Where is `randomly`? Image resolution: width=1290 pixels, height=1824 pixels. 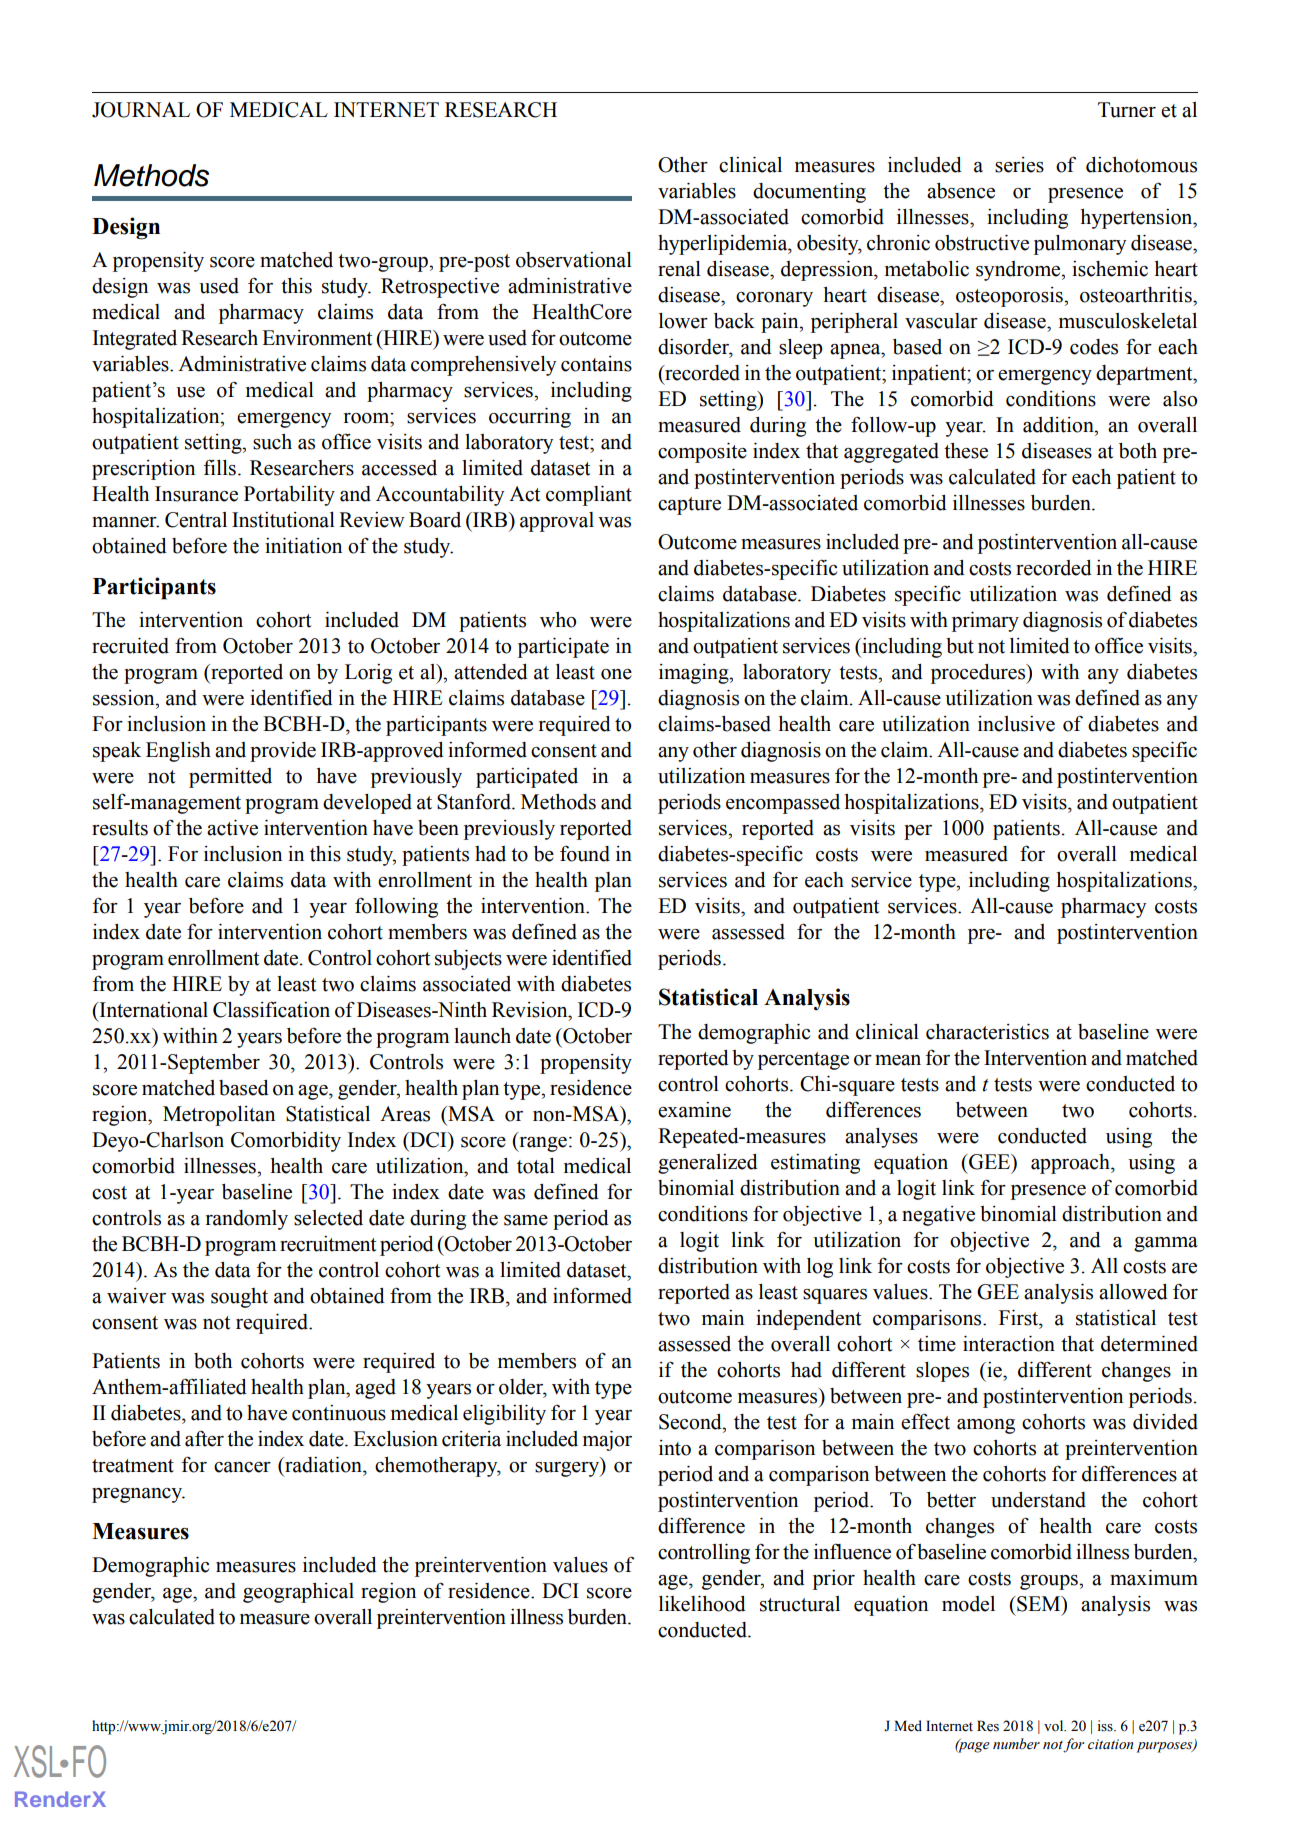
randomly is located at coordinates (247, 1220).
